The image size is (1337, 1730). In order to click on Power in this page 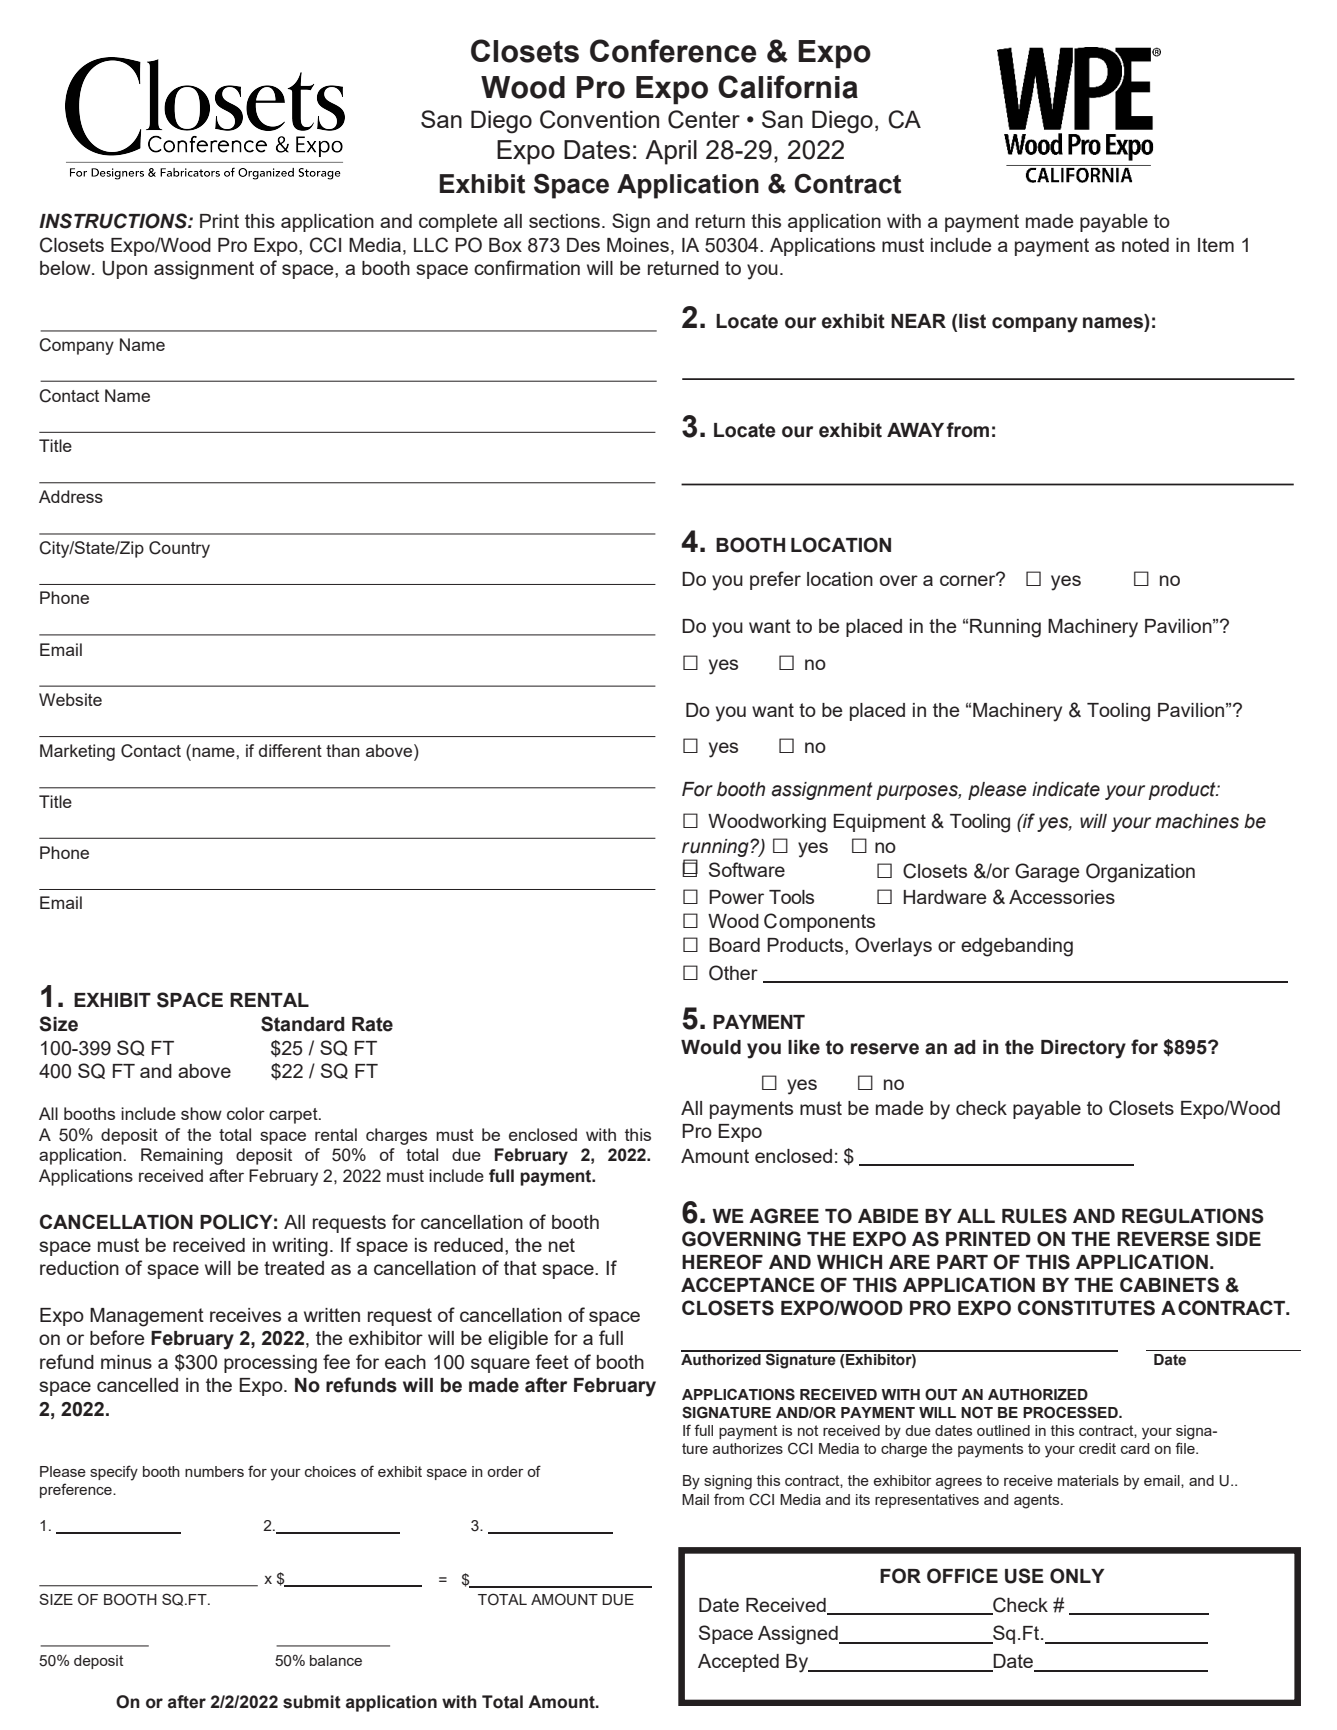, I will do `click(736, 897)`.
